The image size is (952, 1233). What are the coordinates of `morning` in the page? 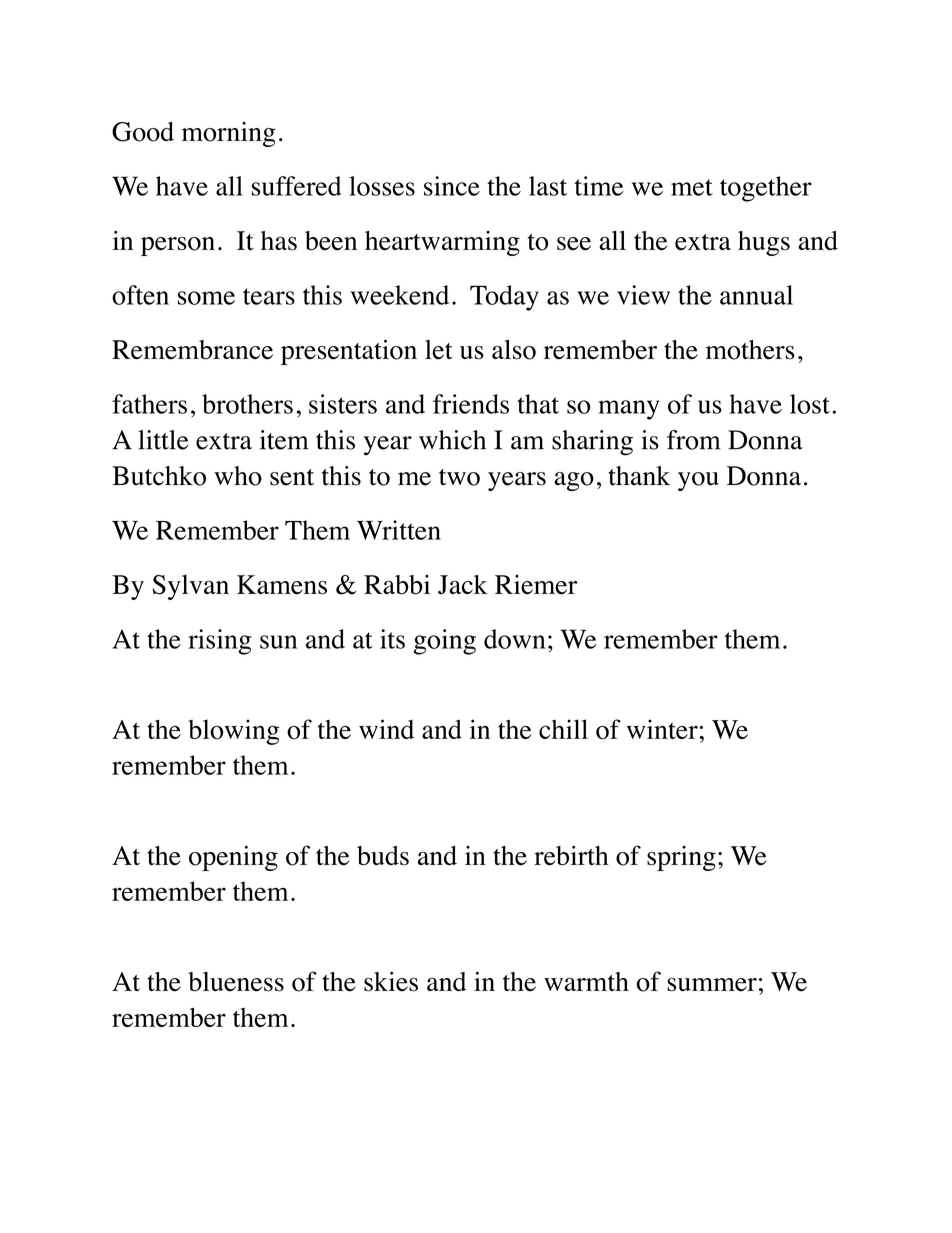 It's located at (229, 134).
